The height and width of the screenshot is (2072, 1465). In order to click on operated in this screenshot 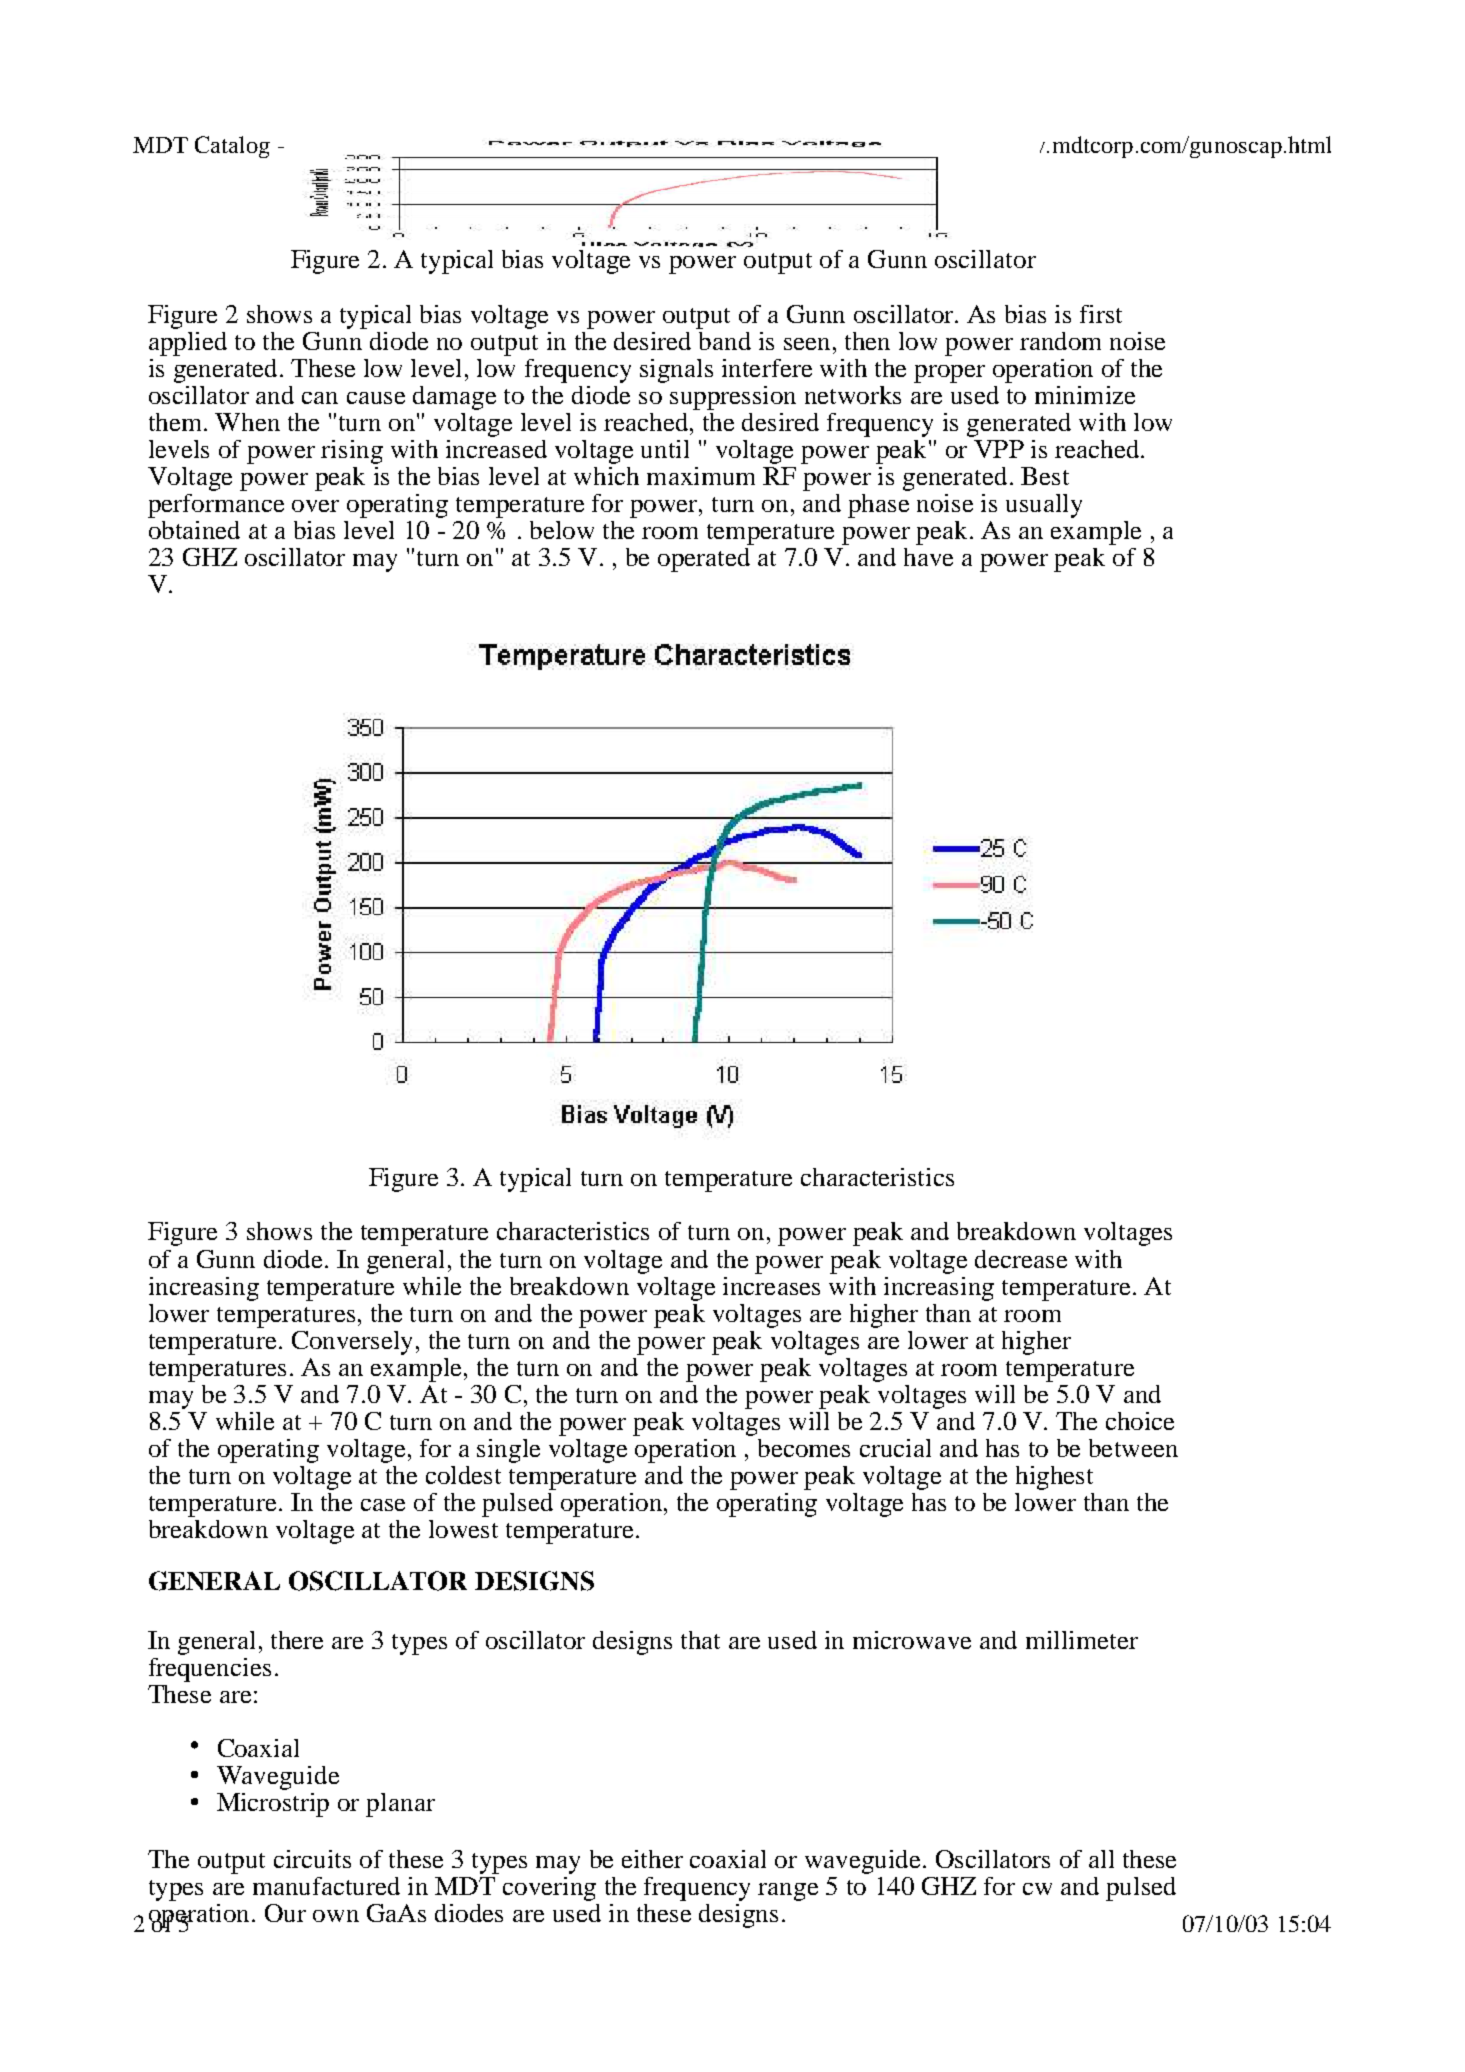, I will do `click(704, 560)`.
